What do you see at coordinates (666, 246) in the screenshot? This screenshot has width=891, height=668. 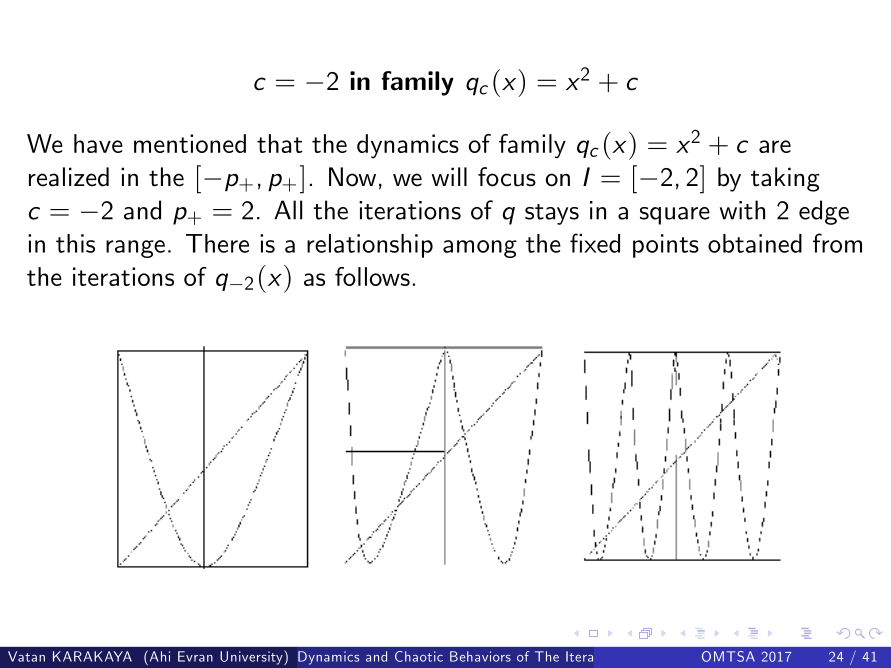 I see `points` at bounding box center [666, 246].
